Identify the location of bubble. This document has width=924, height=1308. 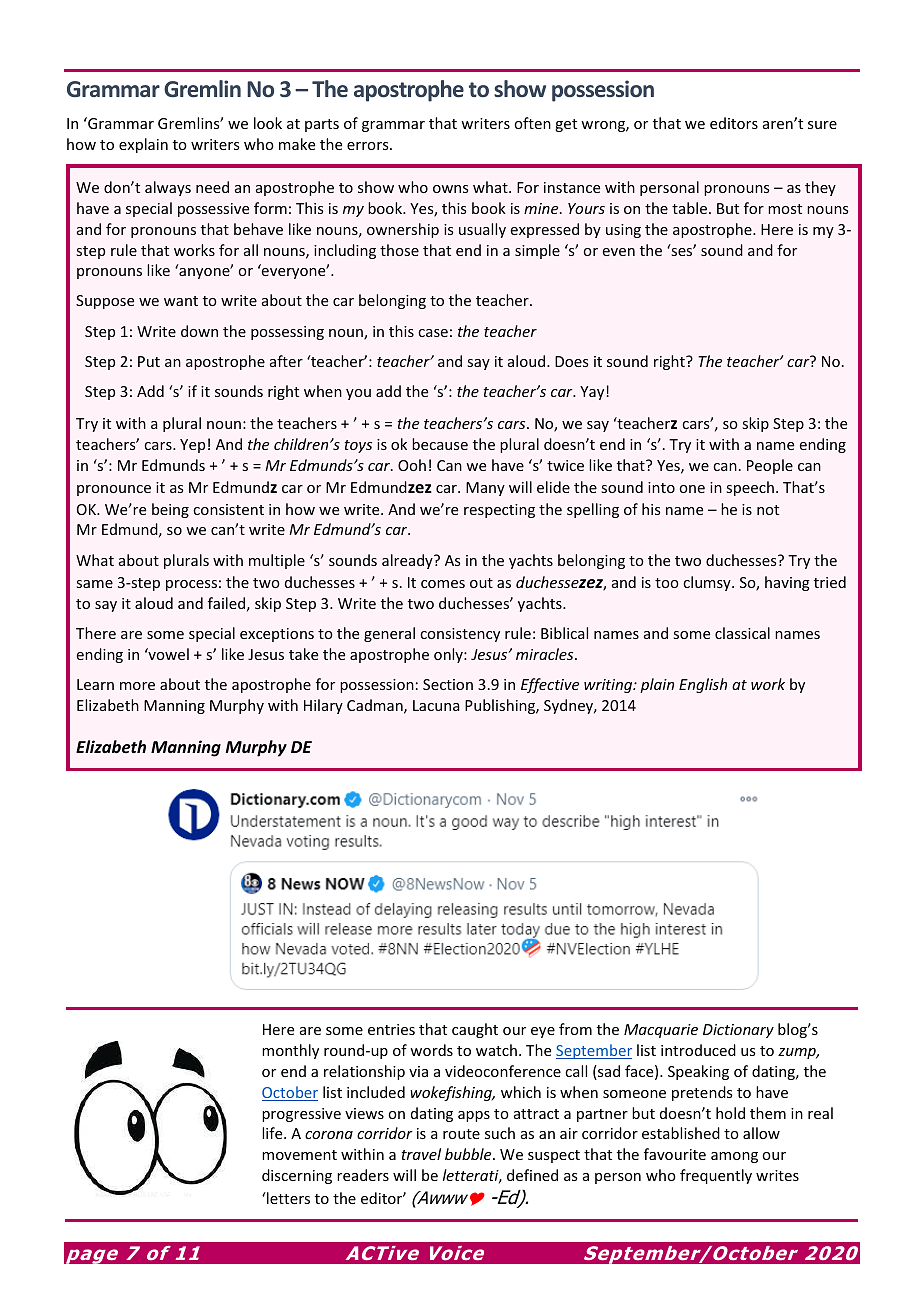
(469, 1154).
